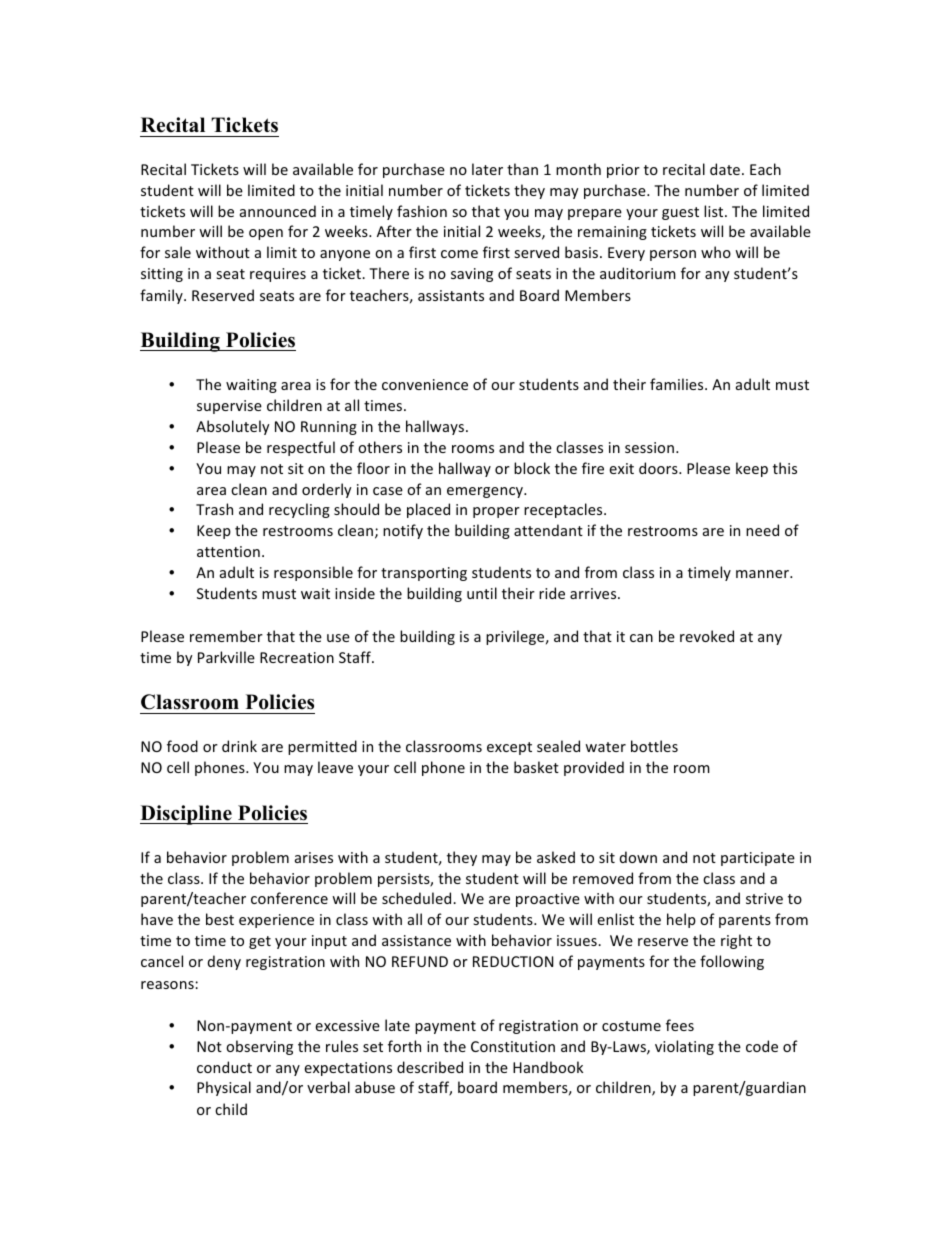 Image resolution: width=952 pixels, height=1233 pixels. What do you see at coordinates (422, 211) in the screenshot?
I see `fashion` at bounding box center [422, 211].
